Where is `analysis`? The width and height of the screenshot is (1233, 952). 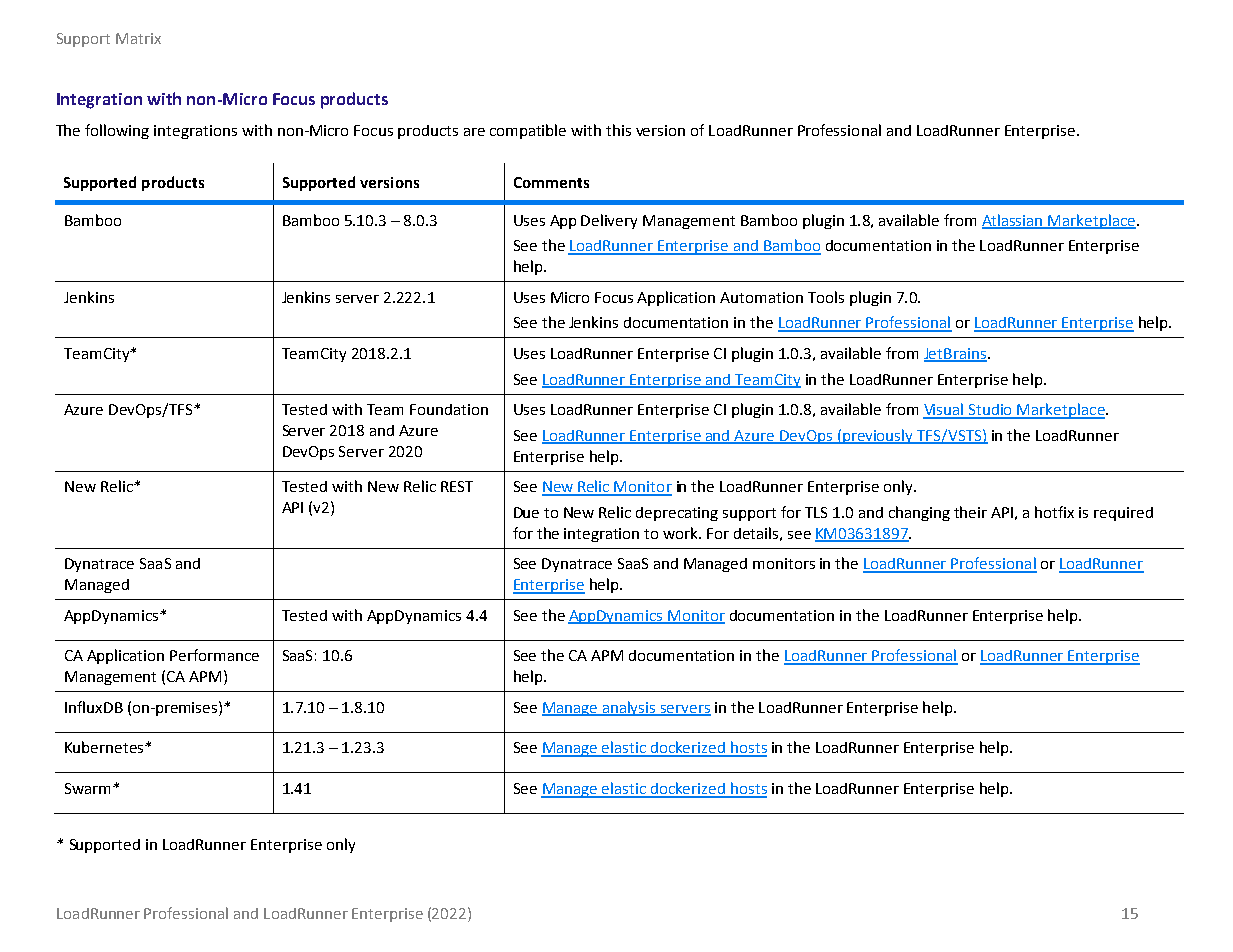
analysis is located at coordinates (629, 708).
